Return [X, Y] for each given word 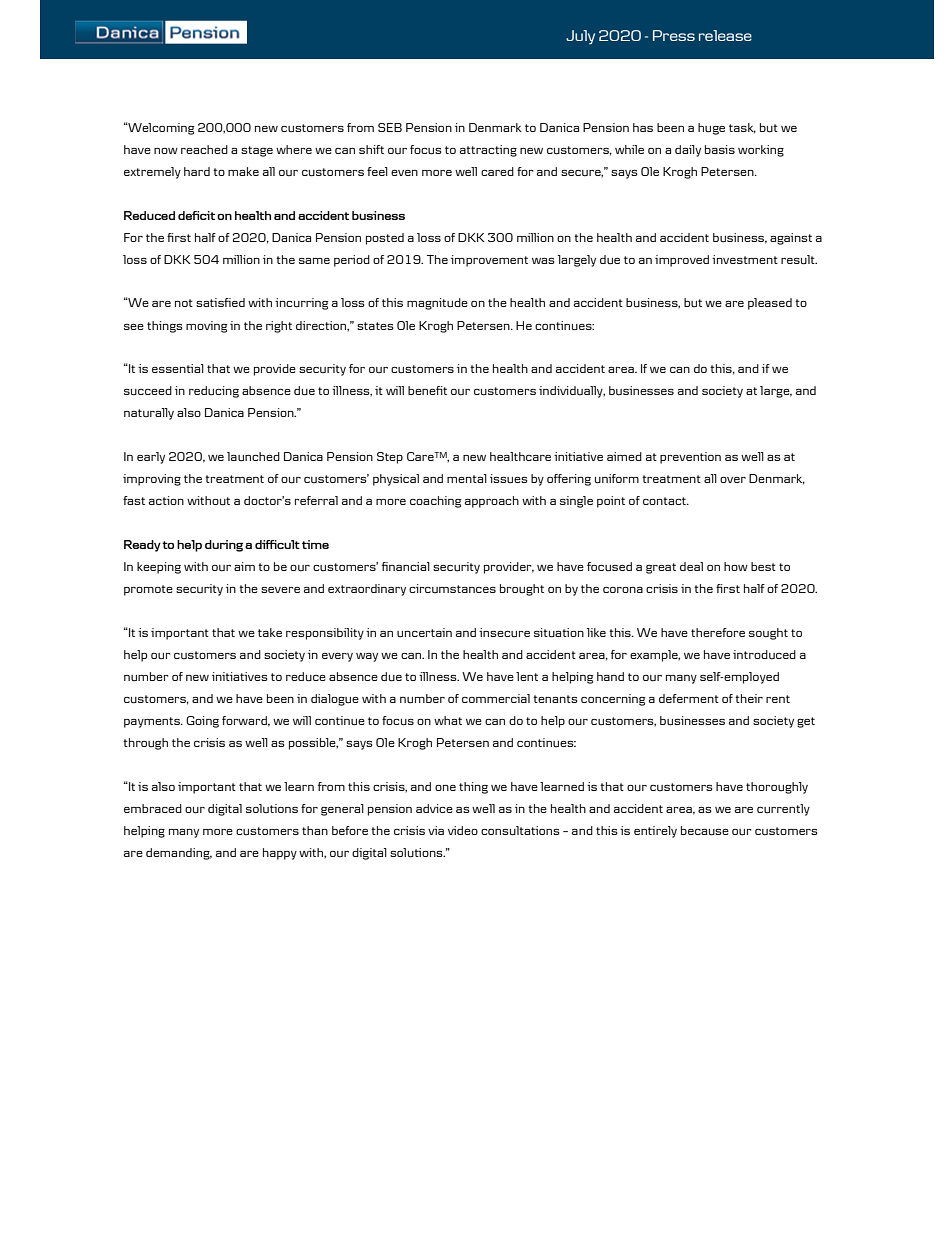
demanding [179, 854]
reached [204, 149]
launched [253, 457]
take [270, 632]
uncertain [424, 633]
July [580, 37]
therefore [718, 632]
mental [467, 478]
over [733, 480]
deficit [196, 215]
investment [745, 259]
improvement [489, 261]
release [725, 35]
